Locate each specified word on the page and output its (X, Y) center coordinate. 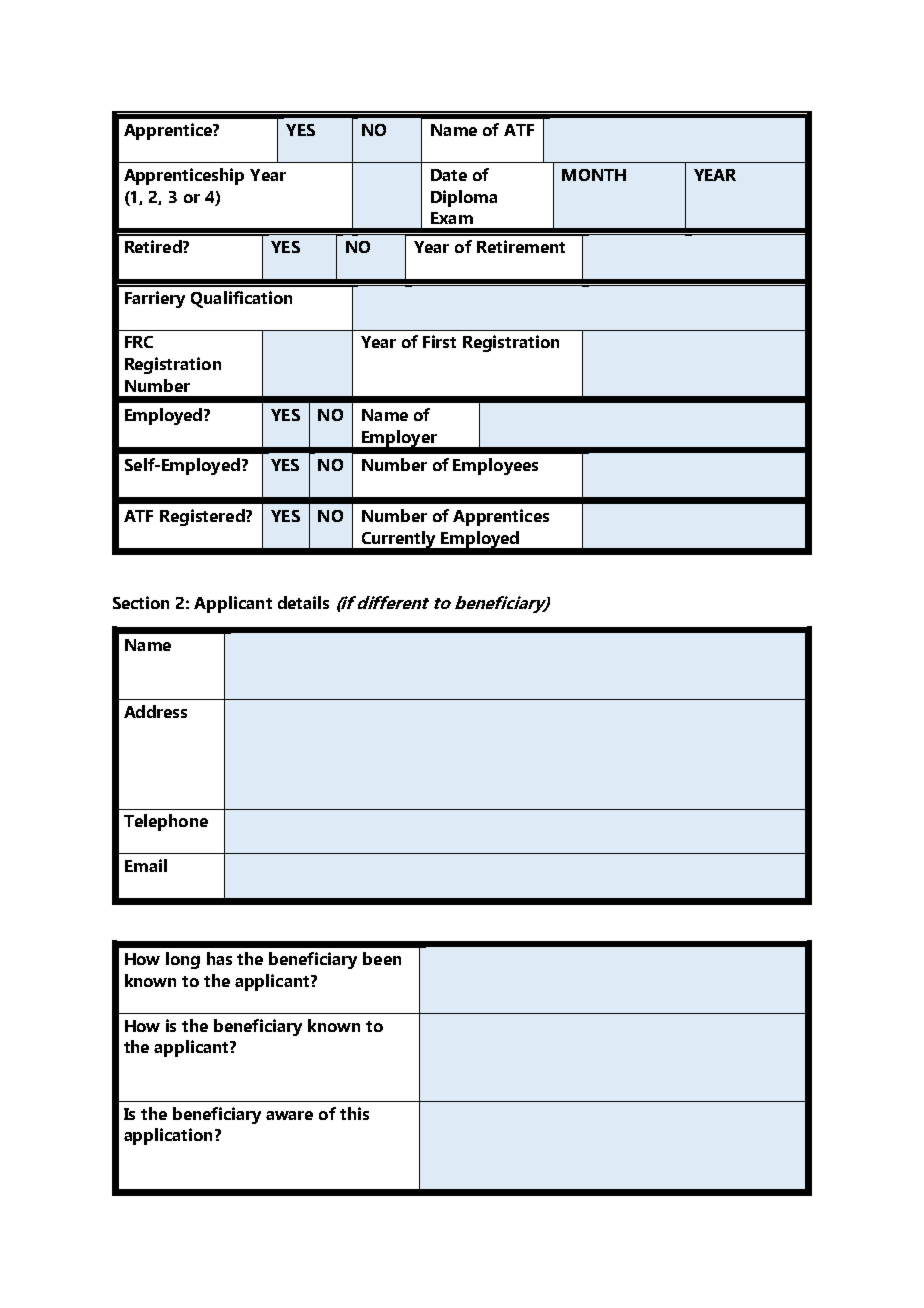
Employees (495, 466)
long (183, 960)
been (382, 958)
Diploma (464, 198)
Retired (154, 246)
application (168, 1136)
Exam (452, 218)
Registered (203, 517)
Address (155, 711)
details (303, 602)
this (354, 1113)
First (439, 341)
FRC (139, 342)
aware (289, 1115)
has (219, 958)
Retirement (521, 246)
